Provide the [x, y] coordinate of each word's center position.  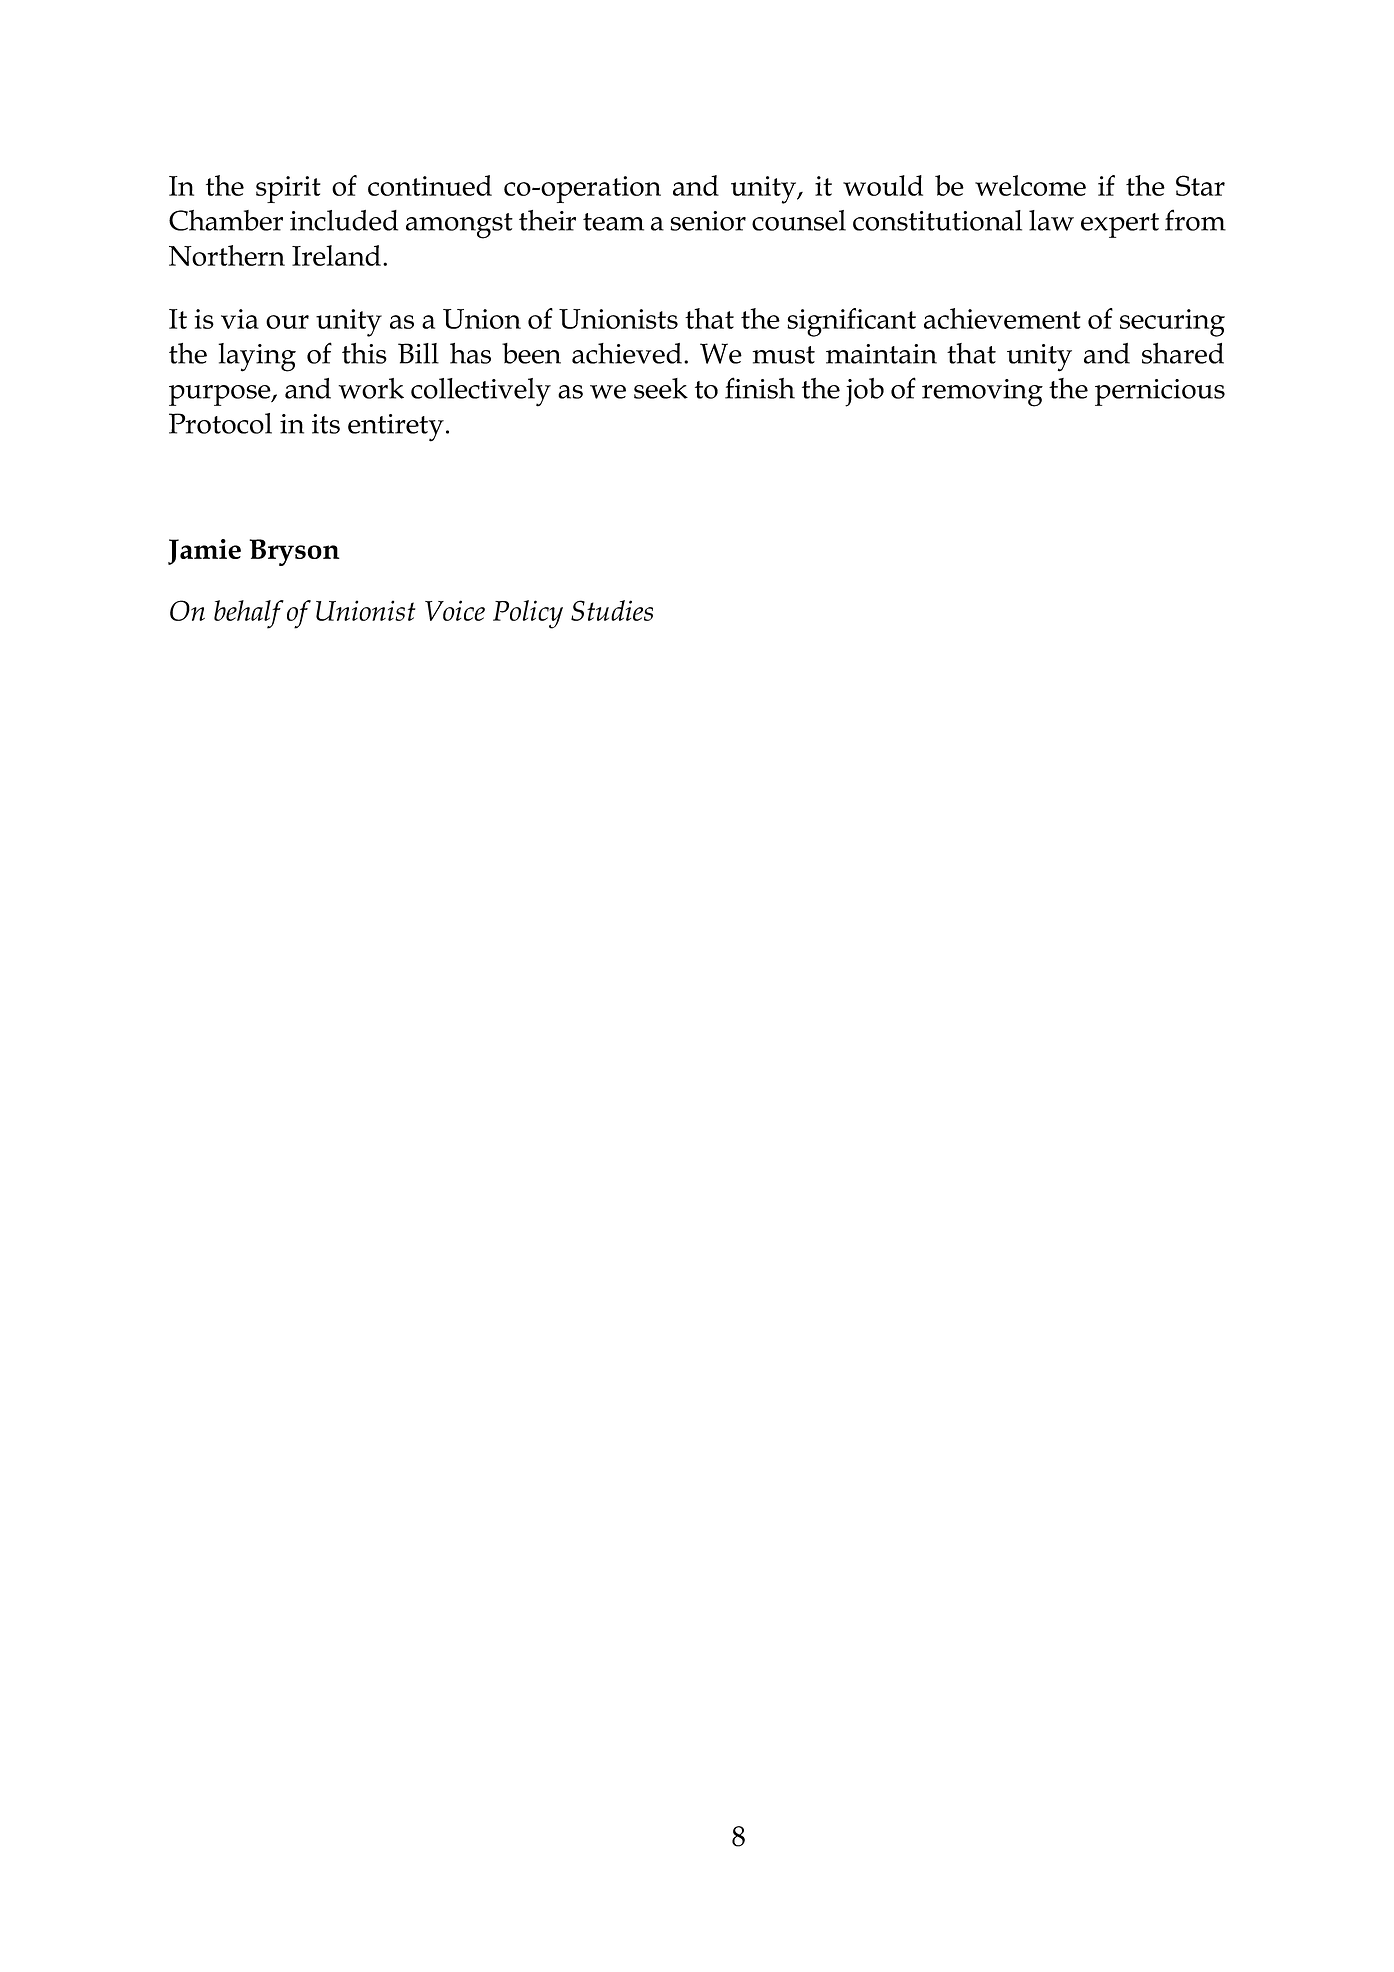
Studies [612, 610]
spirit [288, 189]
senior [708, 221]
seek [661, 388]
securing [1172, 323]
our [287, 322]
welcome [1030, 185]
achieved [627, 353]
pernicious [1160, 392]
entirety [396, 428]
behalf [249, 614]
